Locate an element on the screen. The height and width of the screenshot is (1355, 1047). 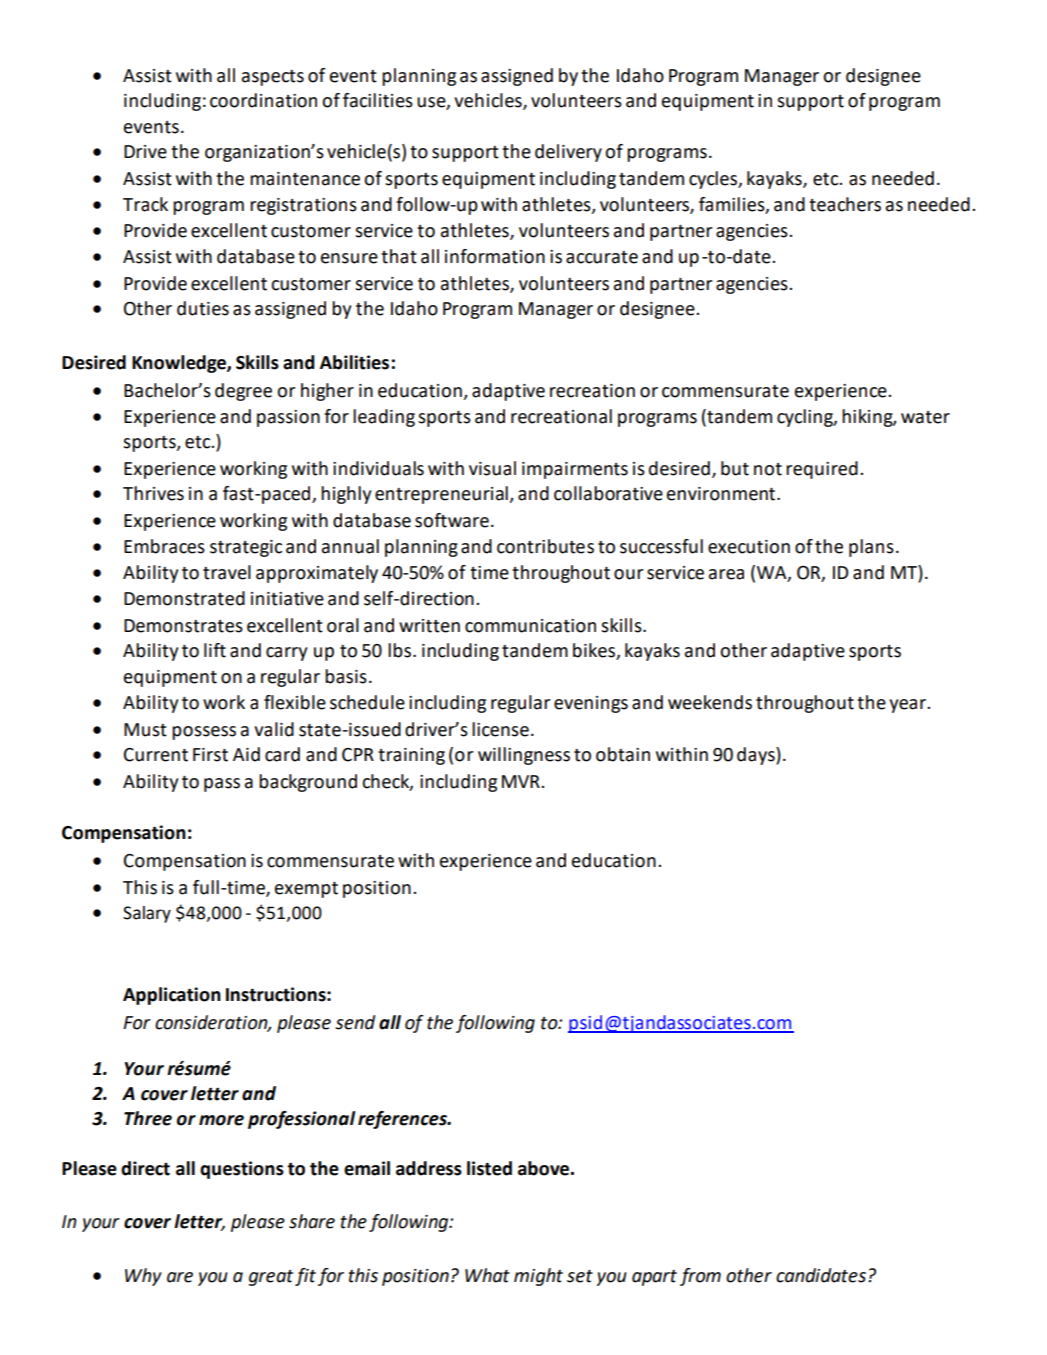
degree is located at coordinates (243, 392).
